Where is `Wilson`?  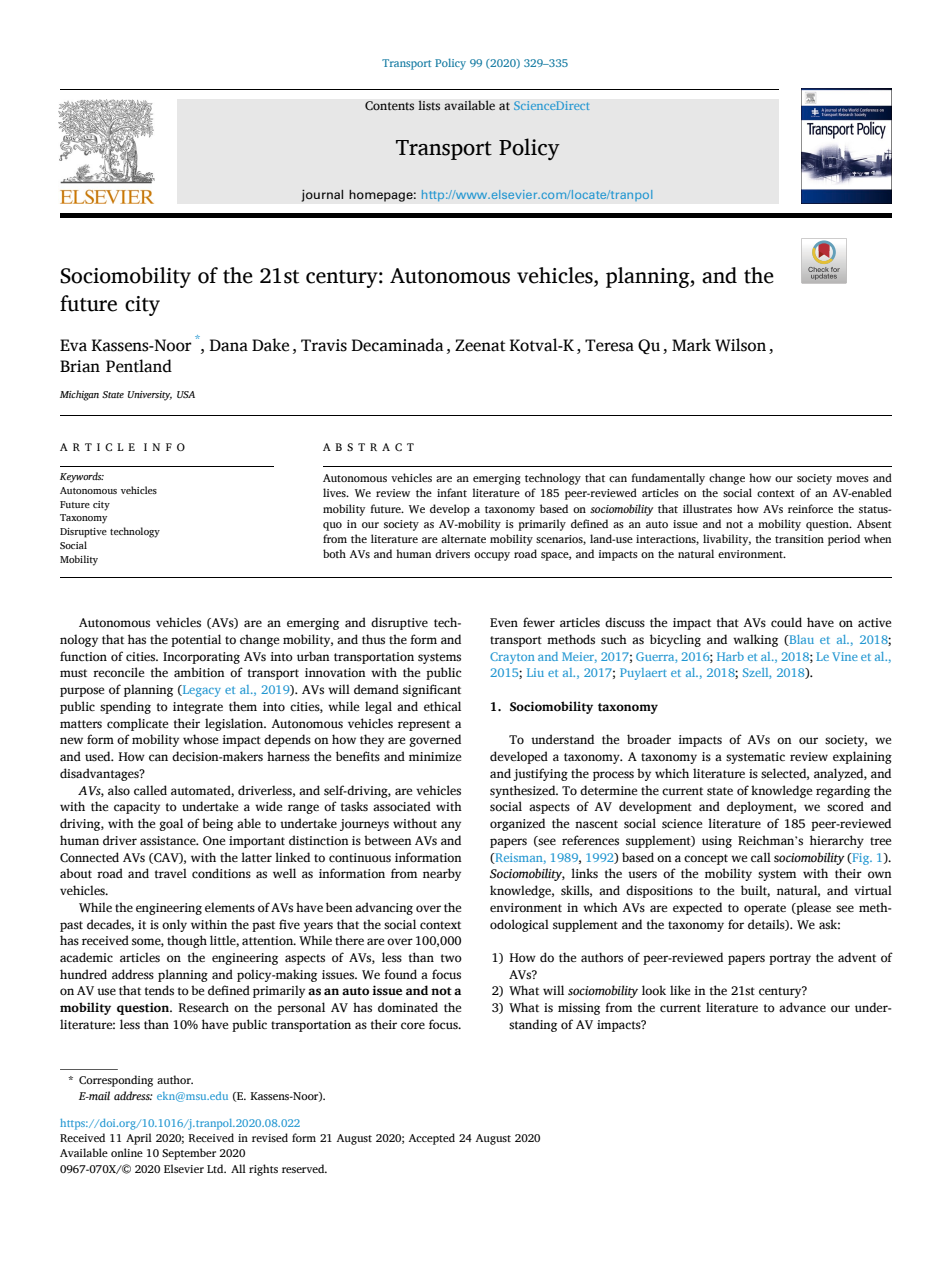
Wilson is located at coordinates (740, 345).
